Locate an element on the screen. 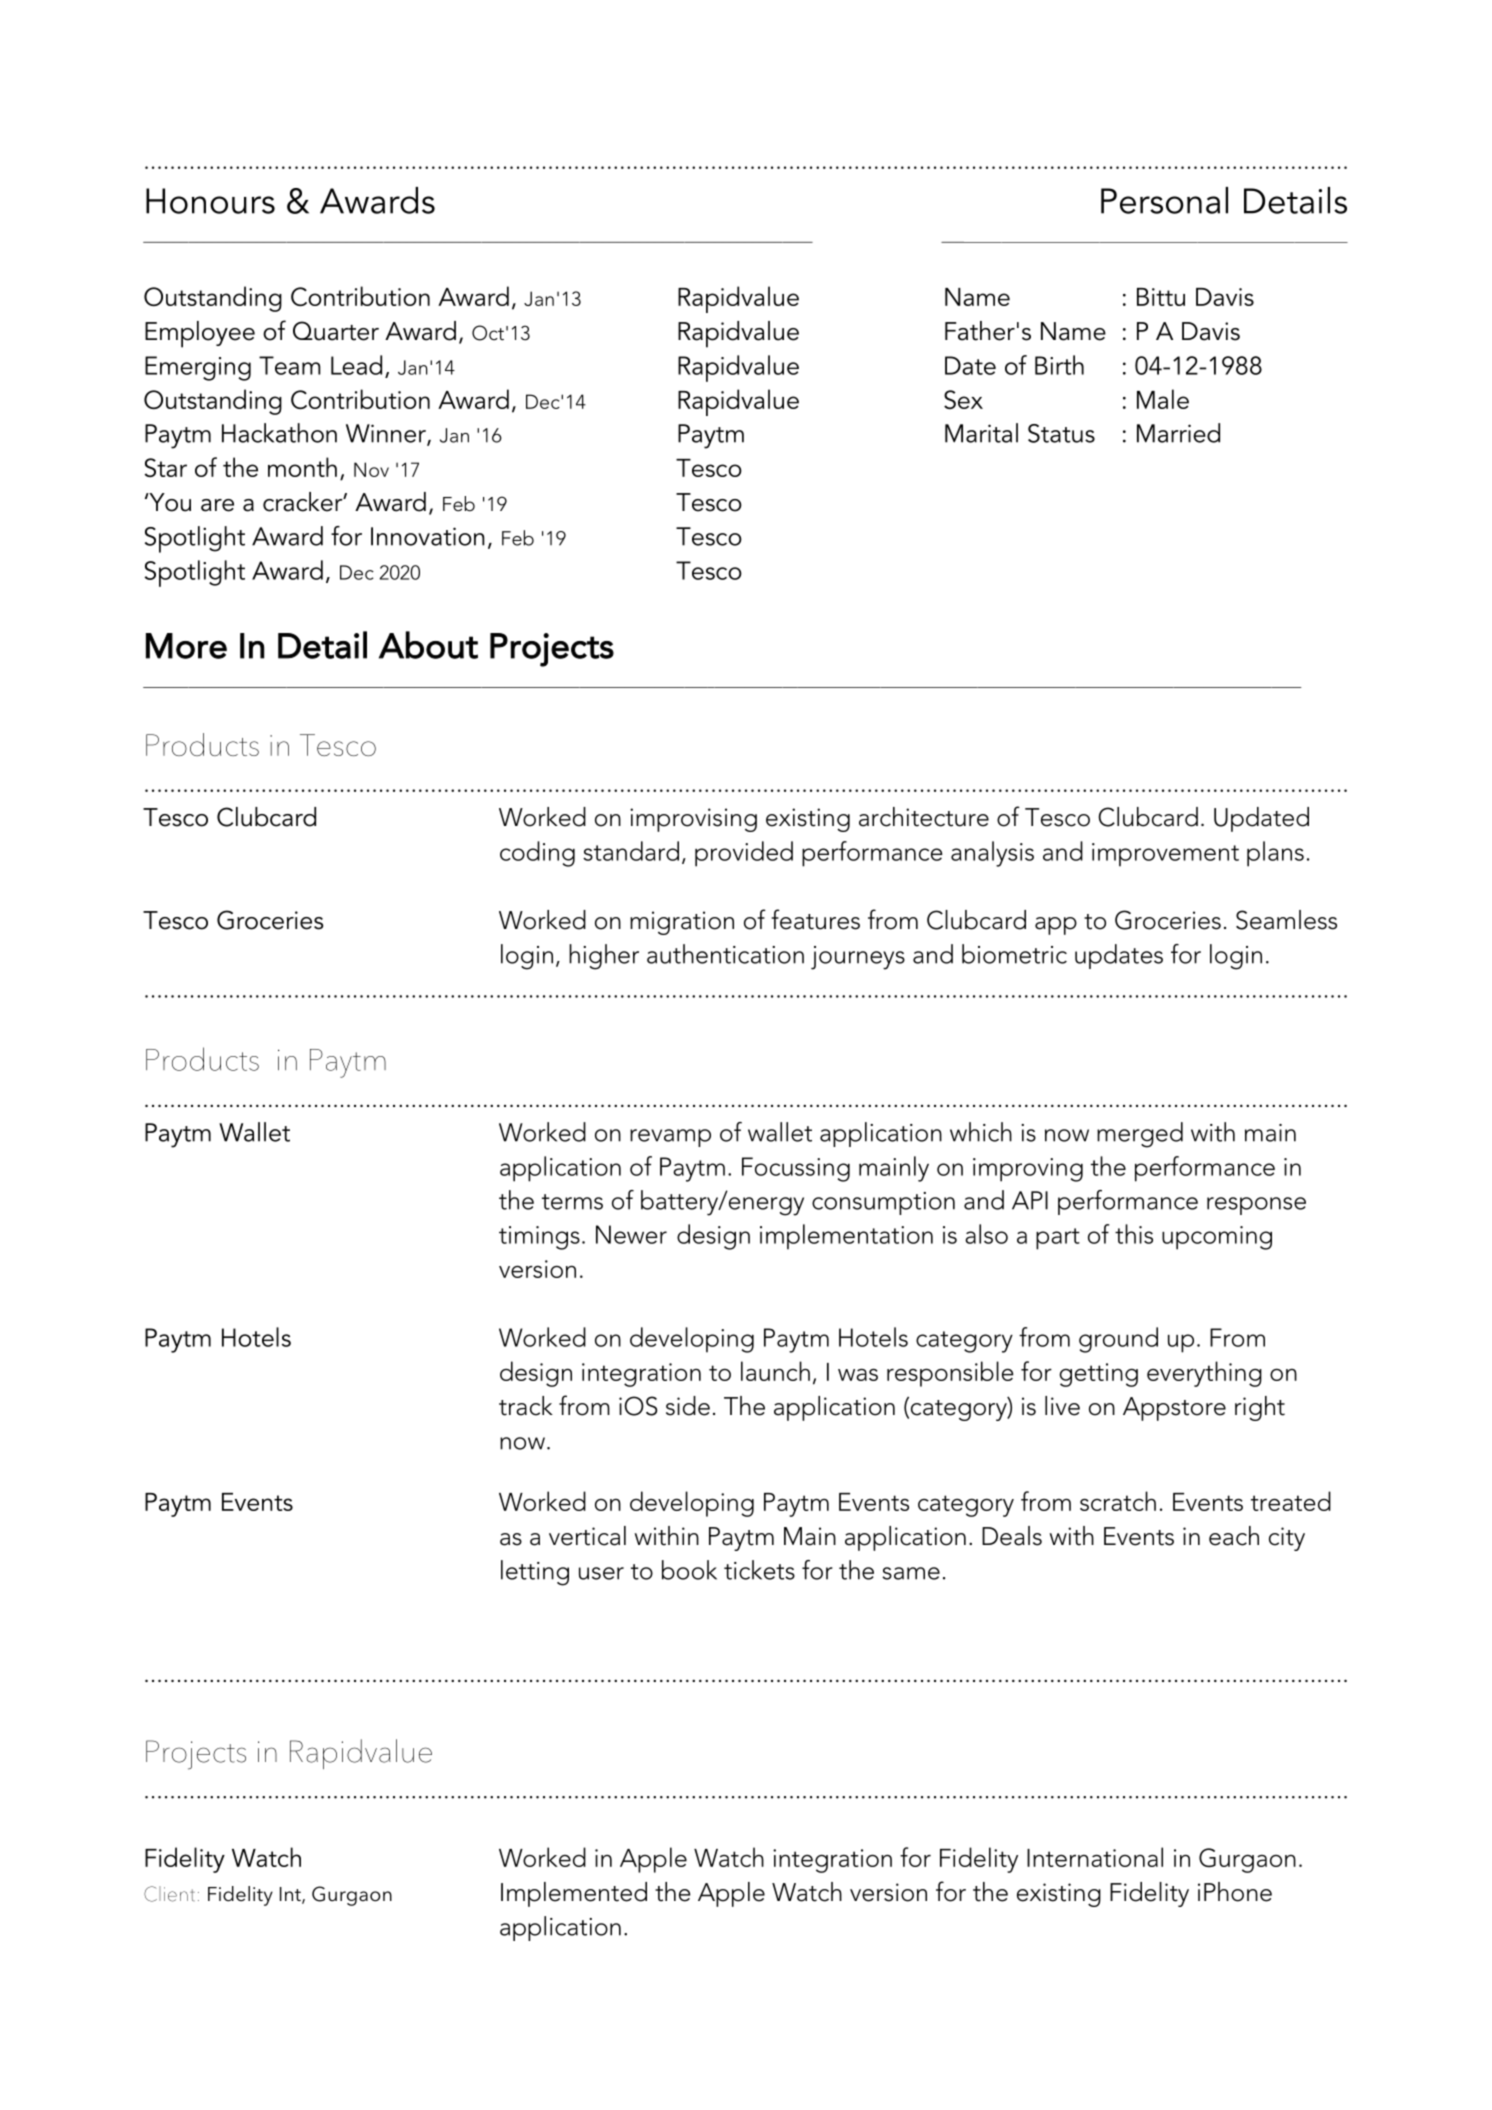 The height and width of the screenshot is (2110, 1492). merged is located at coordinates (1140, 1135).
